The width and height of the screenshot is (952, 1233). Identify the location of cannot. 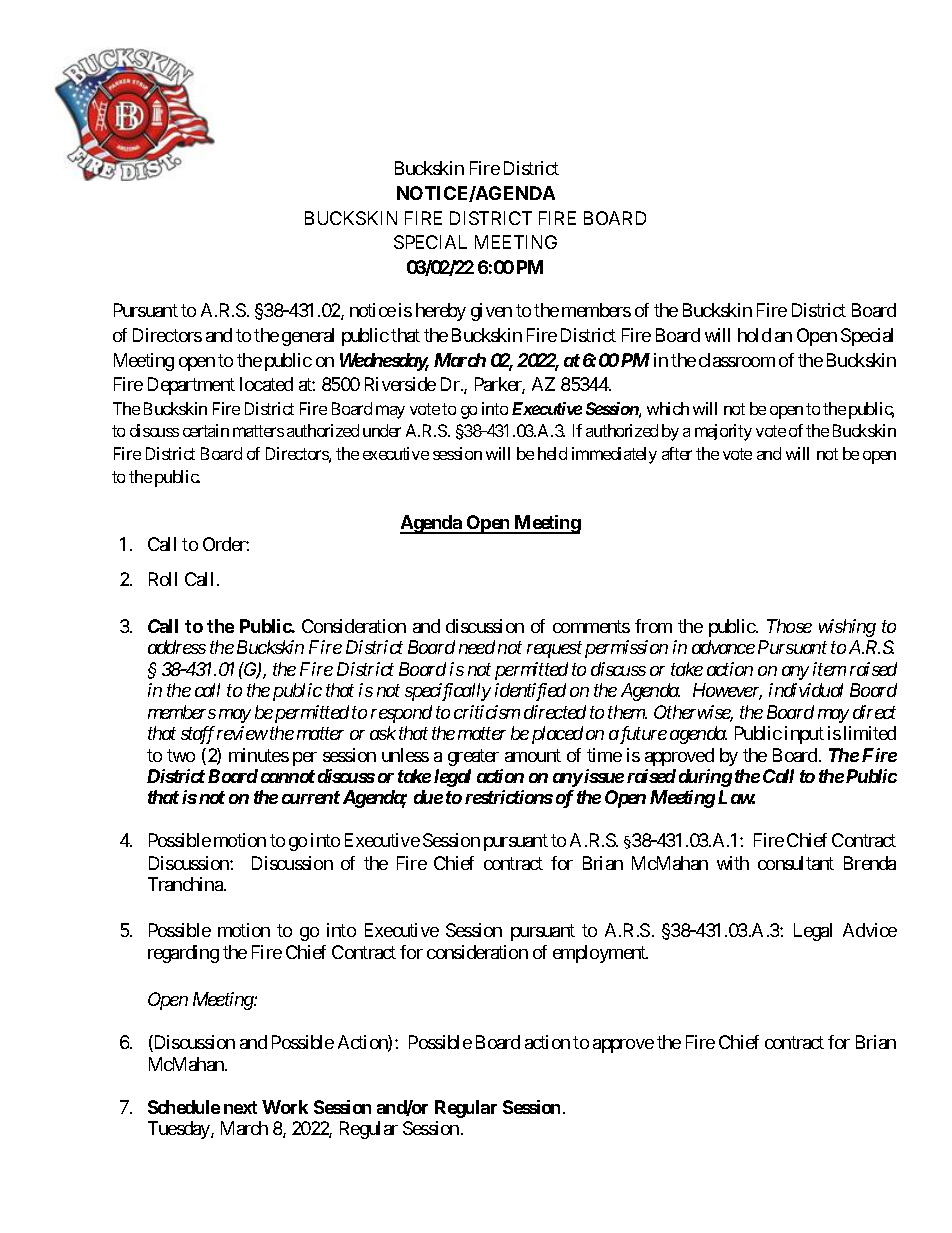
(288, 776).
